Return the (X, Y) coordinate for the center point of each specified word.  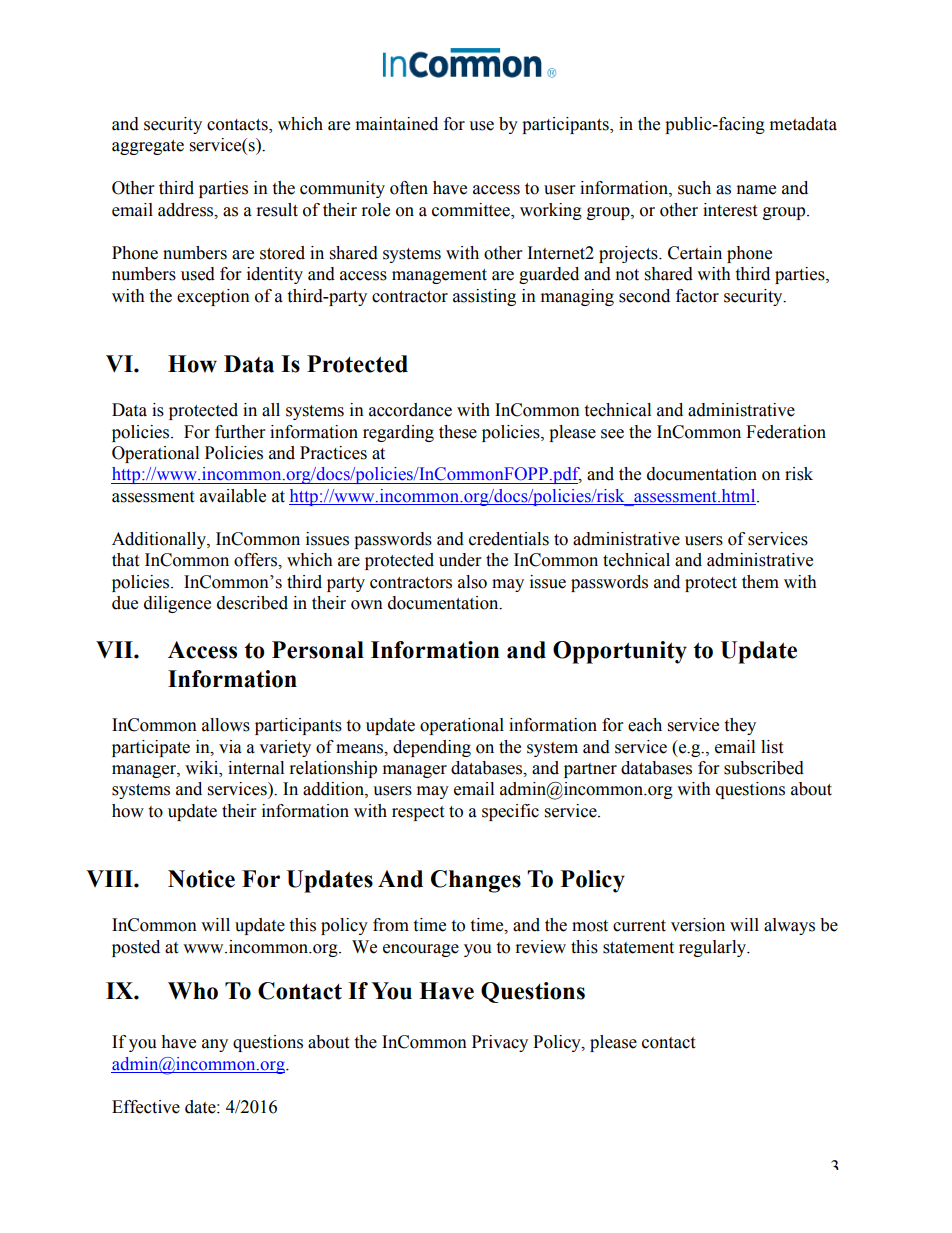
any (215, 1045)
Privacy (500, 1043)
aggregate (148, 147)
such (694, 188)
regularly (714, 948)
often (409, 188)
